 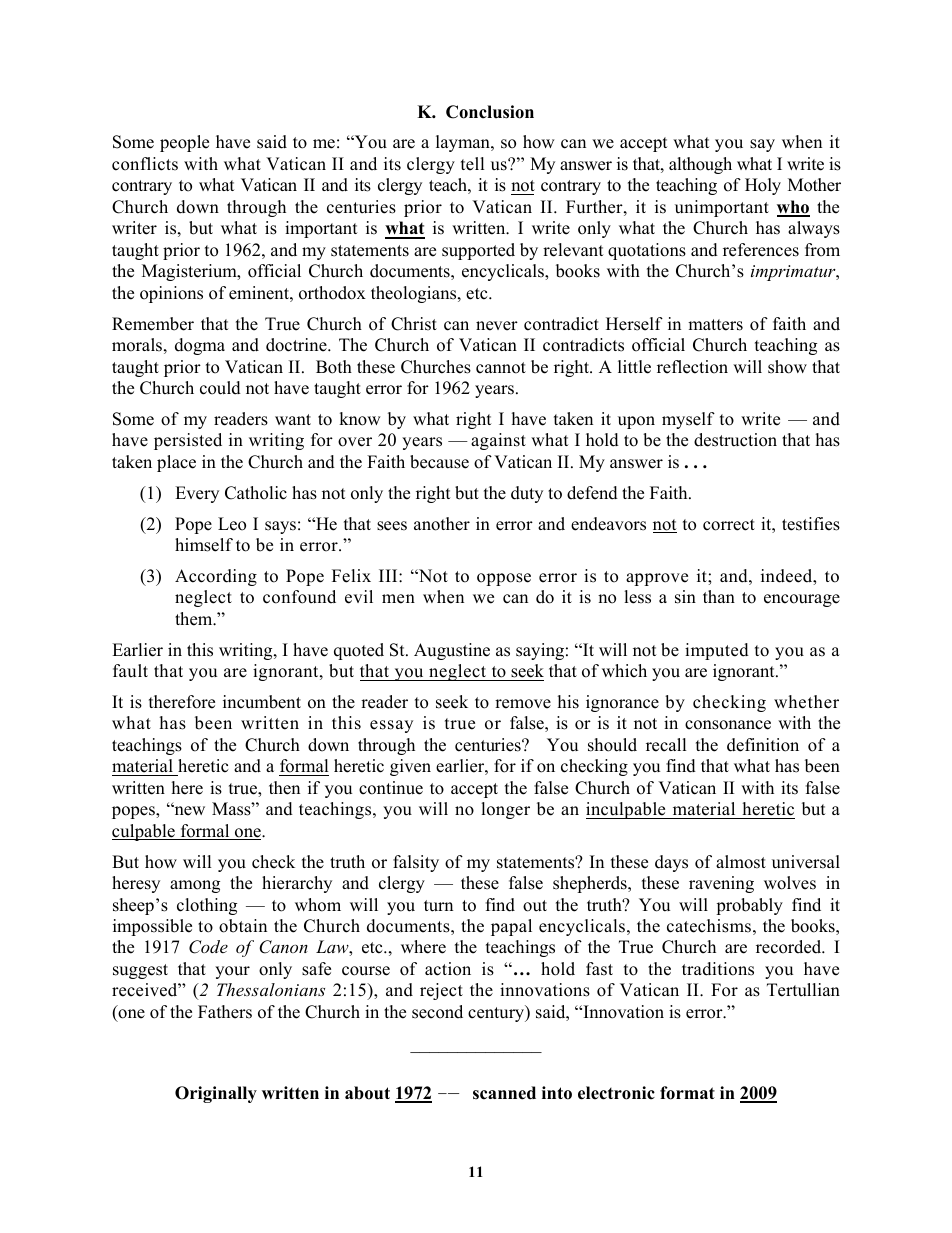 I want to click on Originally, so click(x=216, y=1094).
